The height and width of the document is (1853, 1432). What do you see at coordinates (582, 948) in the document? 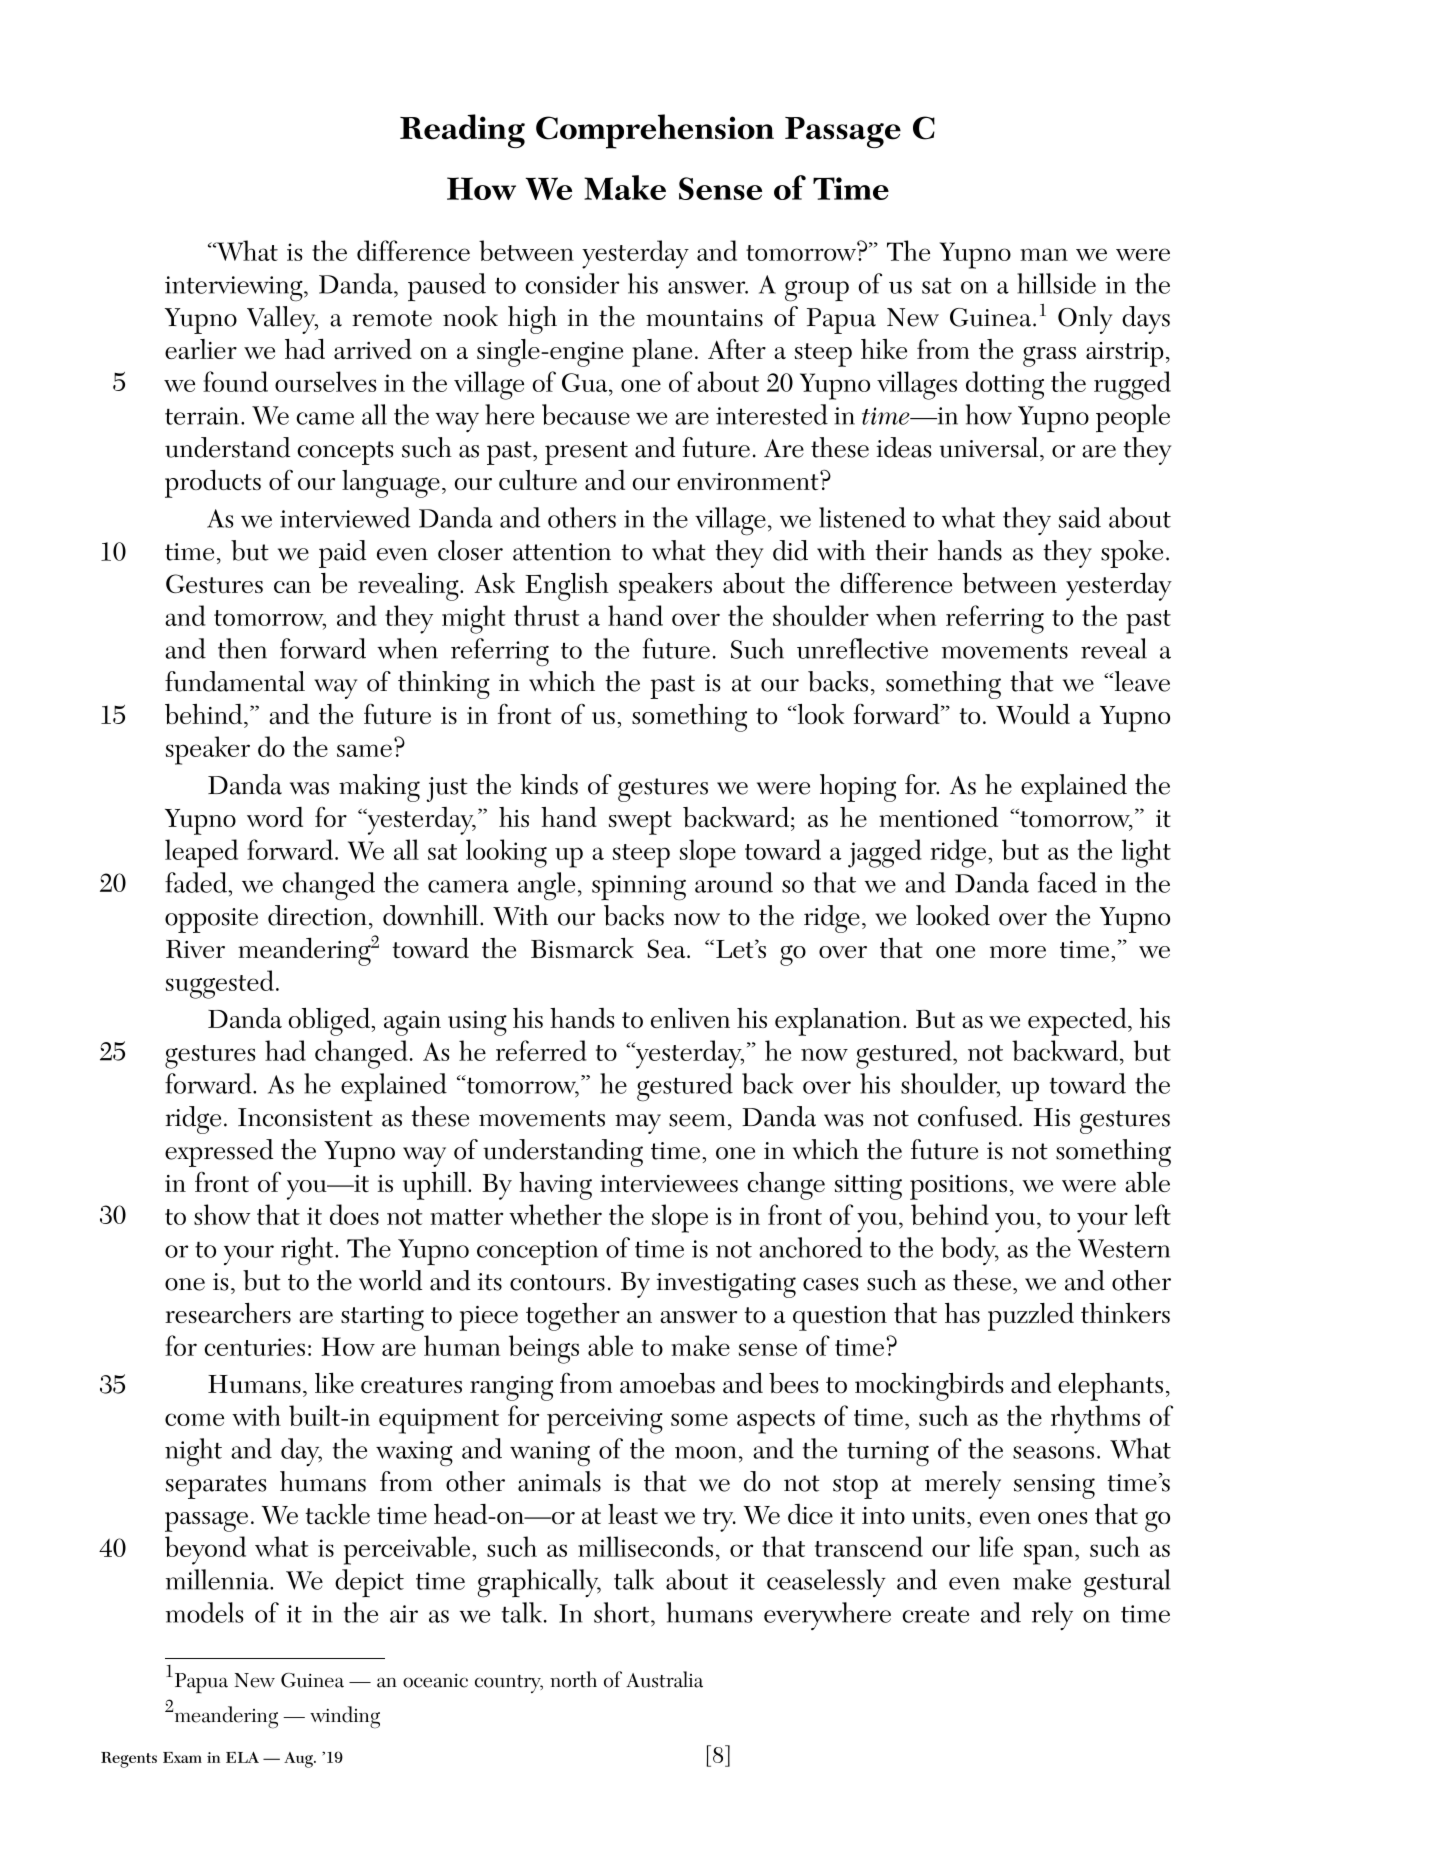
I see `Bismarck` at bounding box center [582, 948].
